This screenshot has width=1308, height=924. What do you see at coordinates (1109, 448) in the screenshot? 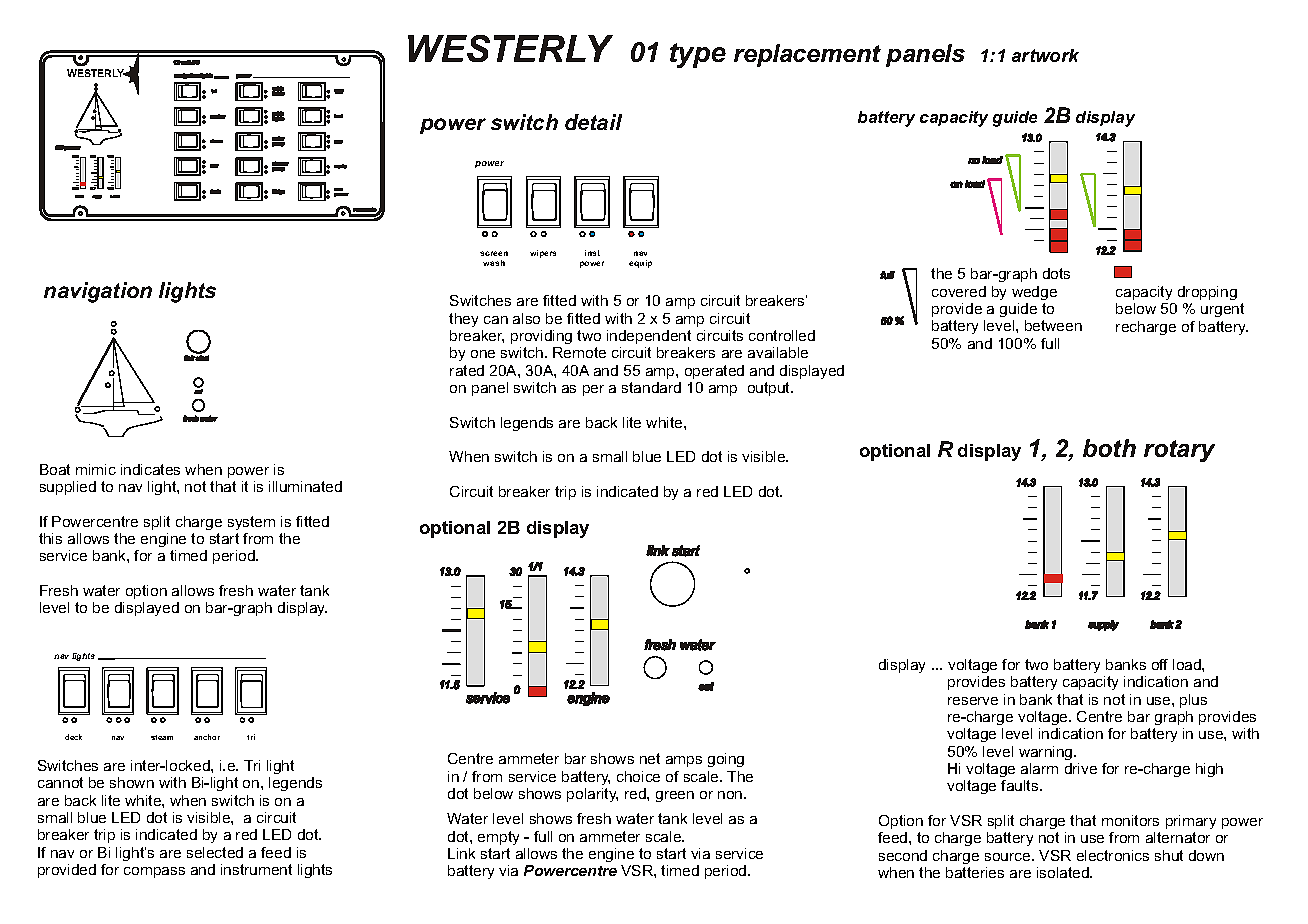
I see `both` at bounding box center [1109, 448].
